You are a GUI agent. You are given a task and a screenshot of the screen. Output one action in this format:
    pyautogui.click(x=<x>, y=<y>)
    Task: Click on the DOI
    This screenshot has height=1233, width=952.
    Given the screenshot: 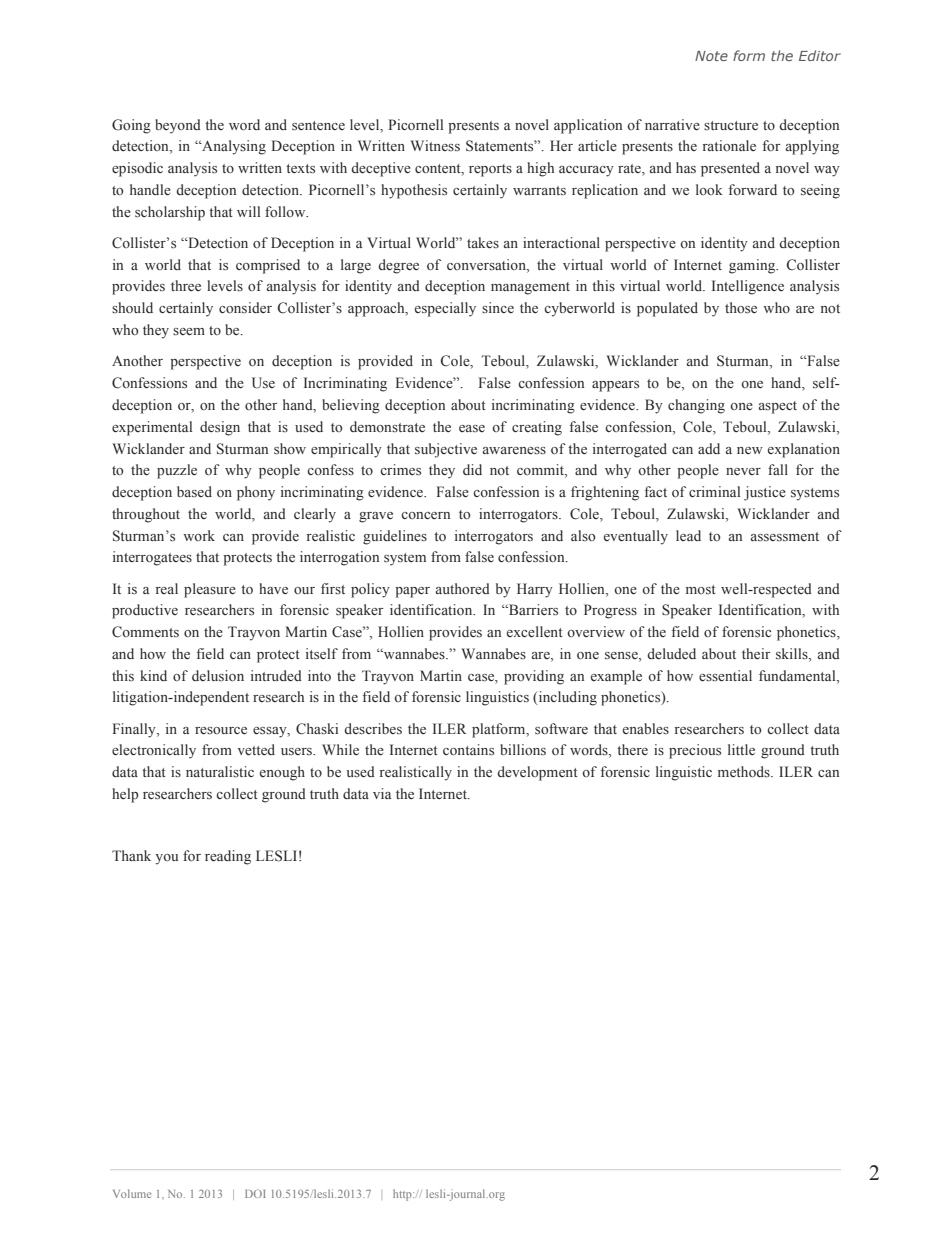 What is the action you would take?
    pyautogui.click(x=255, y=1193)
